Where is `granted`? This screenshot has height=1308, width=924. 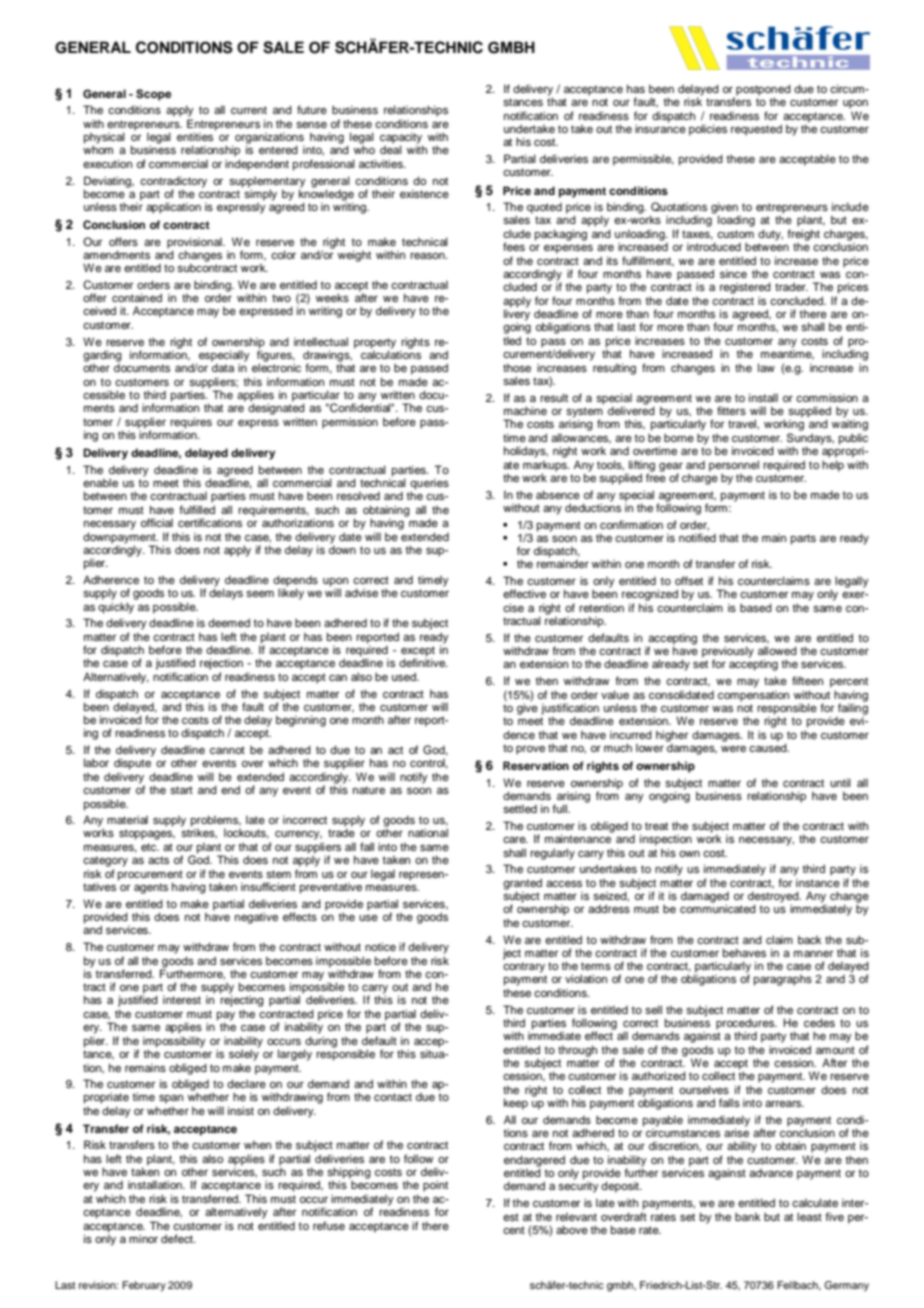 granted is located at coordinates (522, 885).
